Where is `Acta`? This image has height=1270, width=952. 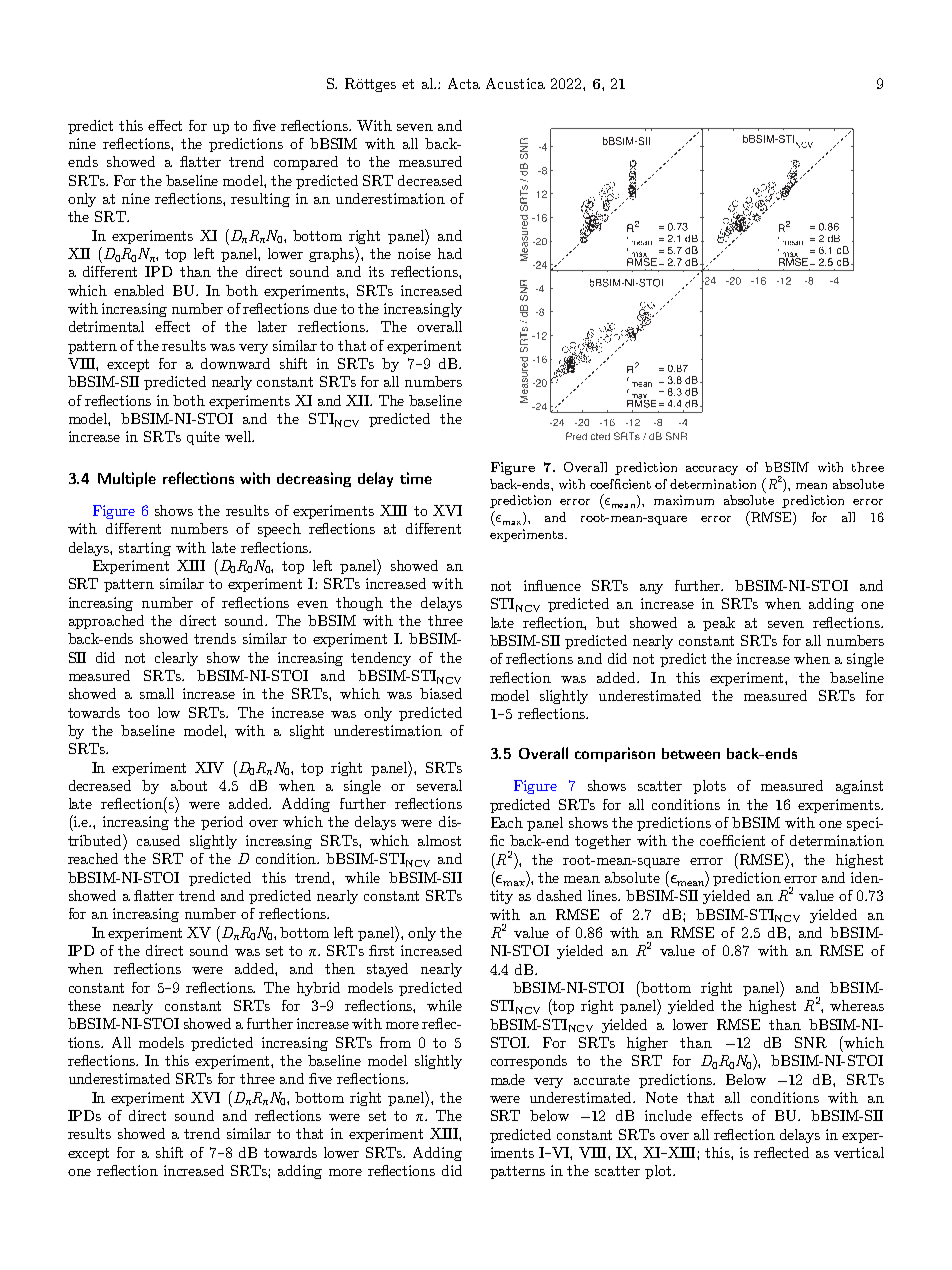 Acta is located at coordinates (464, 83).
